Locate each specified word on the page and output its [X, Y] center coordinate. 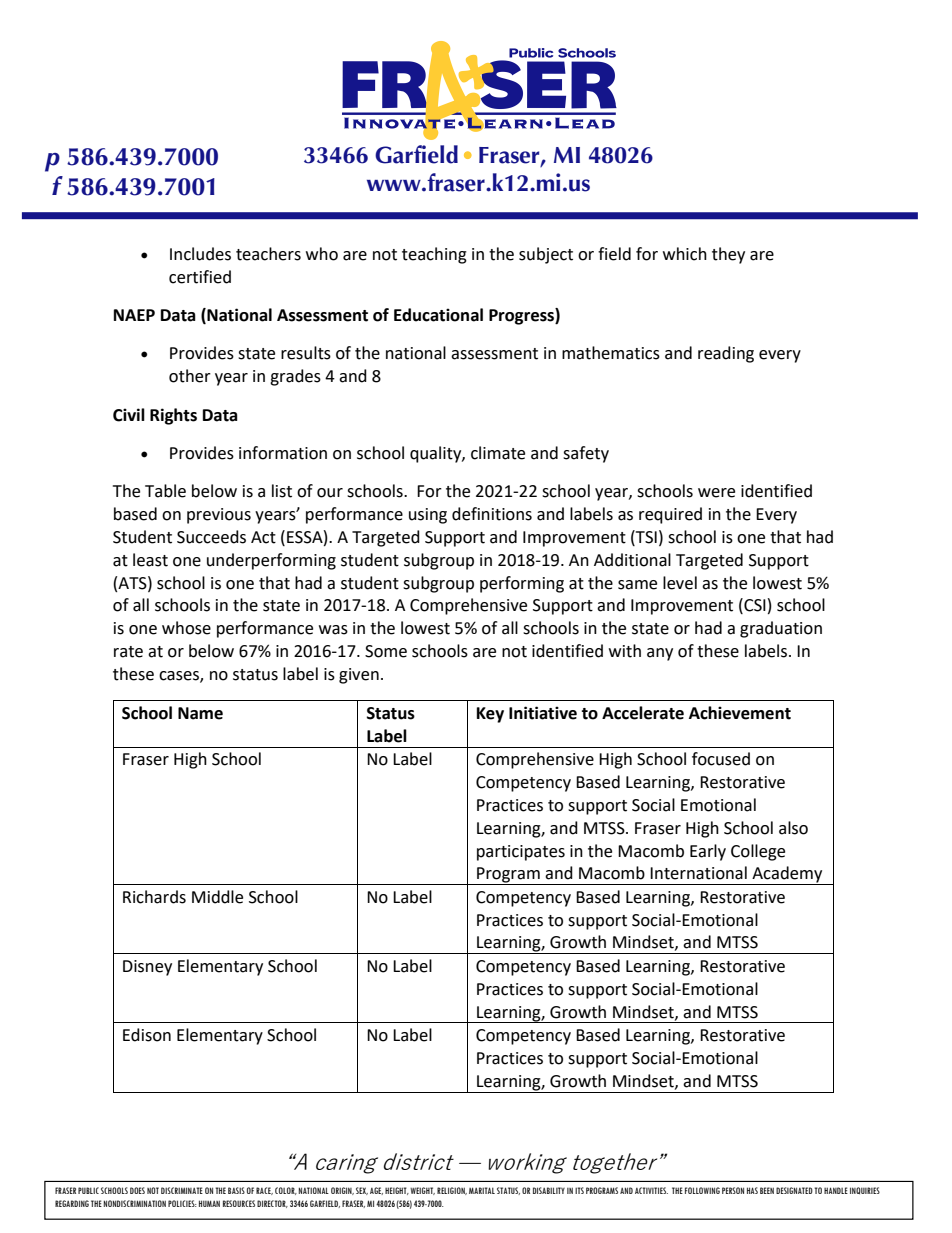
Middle [217, 897]
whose [186, 628]
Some [386, 651]
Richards [154, 897]
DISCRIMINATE [182, 1190]
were [716, 493]
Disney [147, 968]
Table [165, 491]
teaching [434, 255]
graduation [781, 629]
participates [521, 853]
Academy [787, 875]
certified [200, 277]
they [728, 255]
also [793, 828]
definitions [492, 514]
